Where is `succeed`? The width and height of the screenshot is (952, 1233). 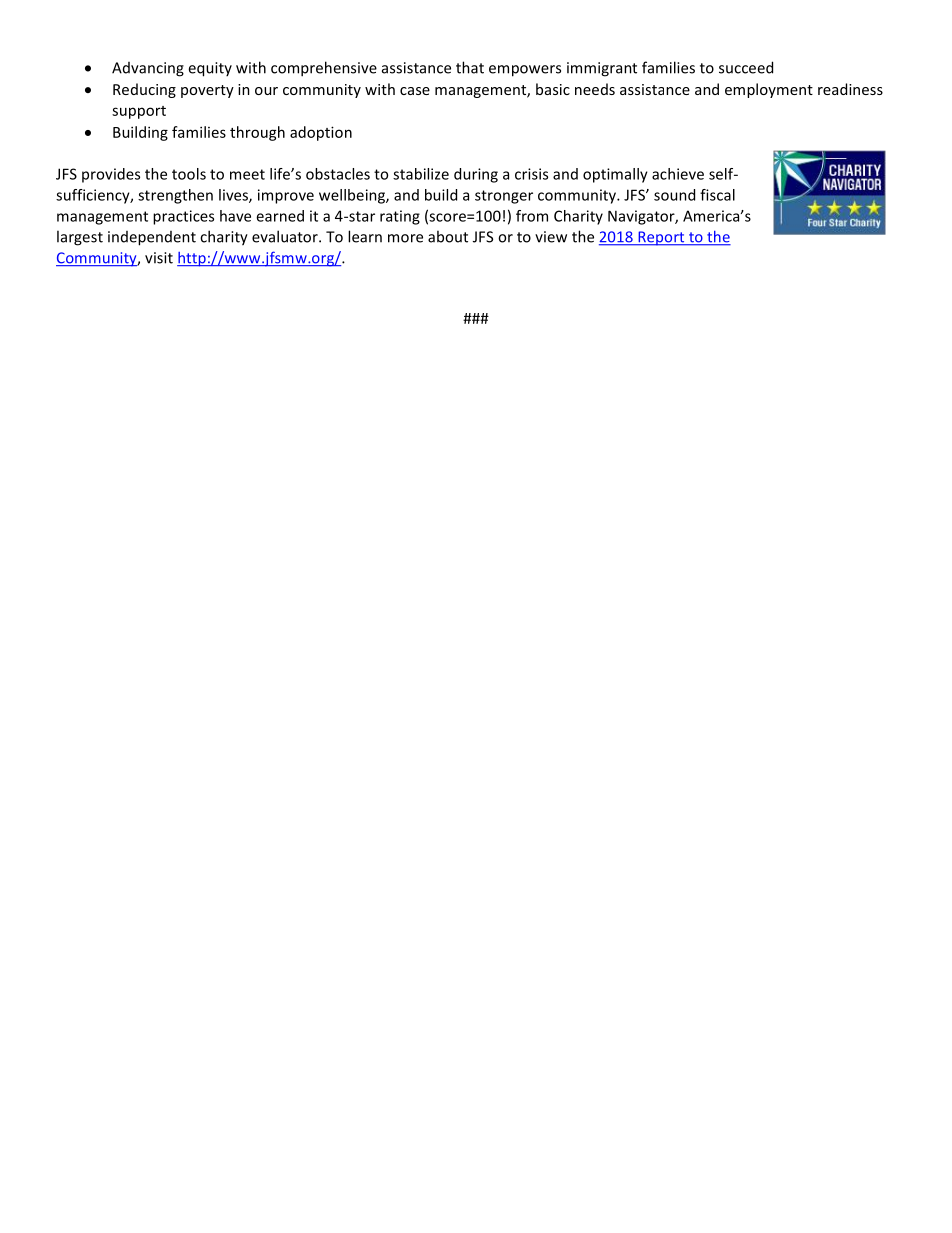
succeed is located at coordinates (746, 67).
